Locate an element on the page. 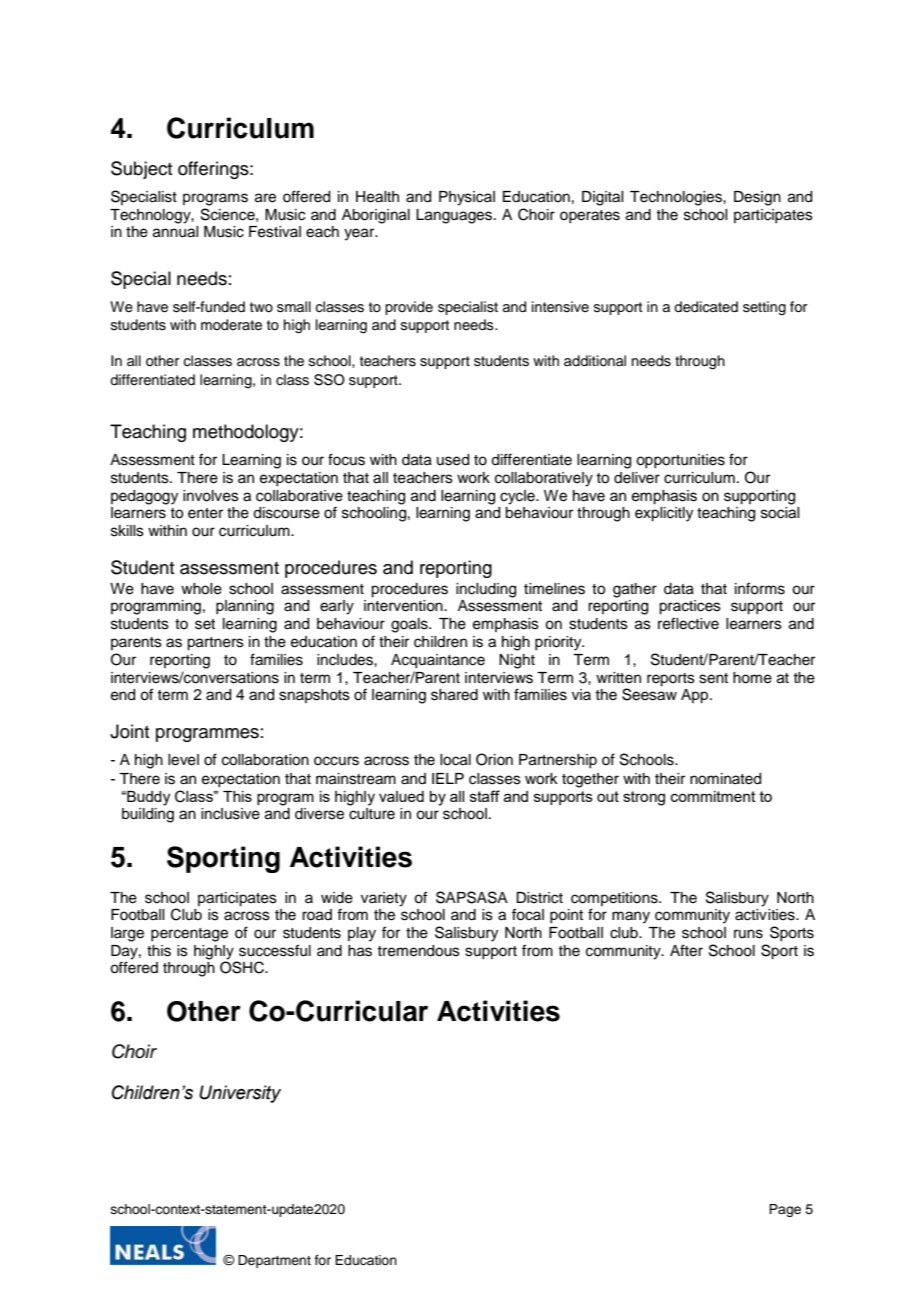 The width and height of the image is (924, 1308). enter is located at coordinates (205, 513).
